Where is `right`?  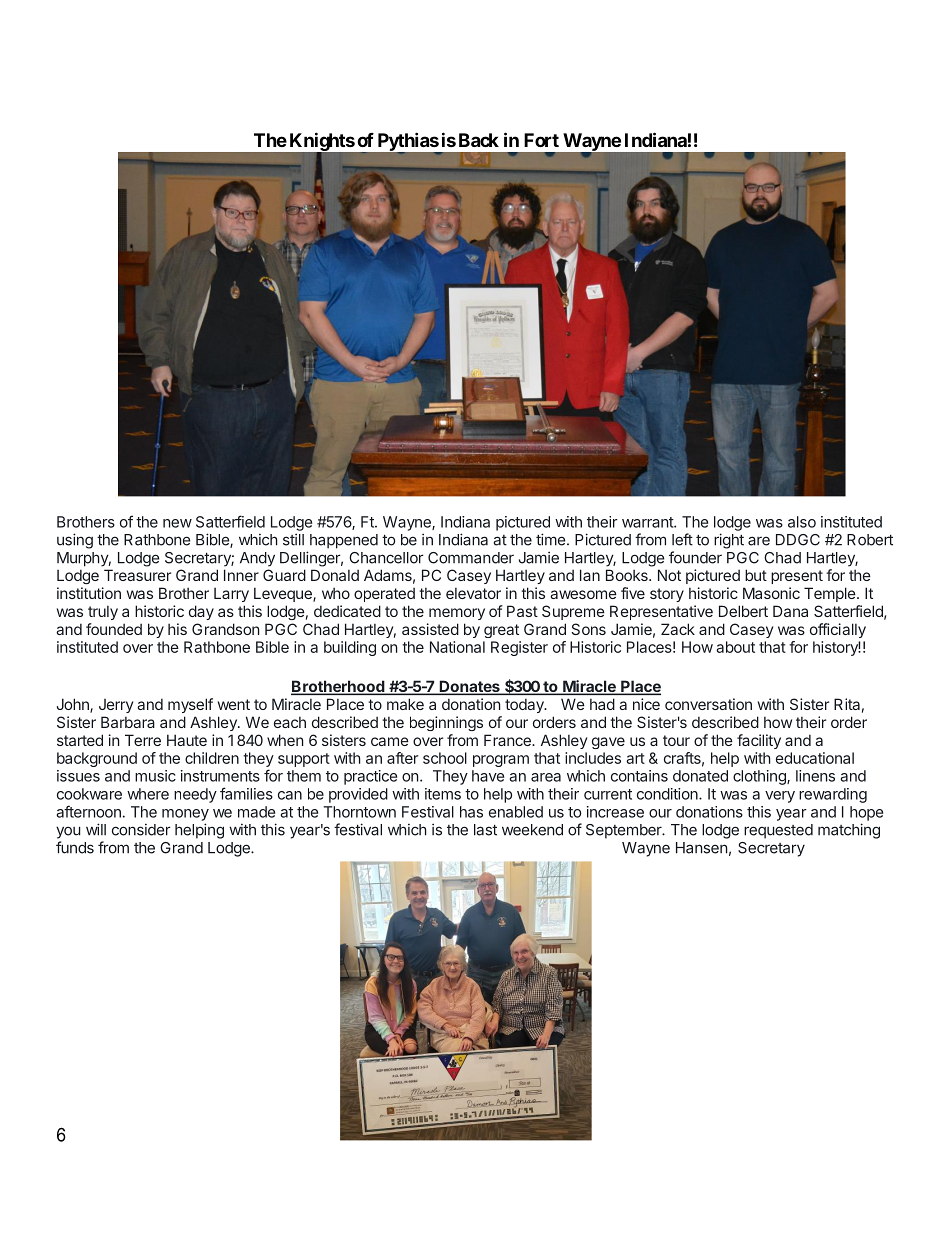
right is located at coordinates (729, 541).
